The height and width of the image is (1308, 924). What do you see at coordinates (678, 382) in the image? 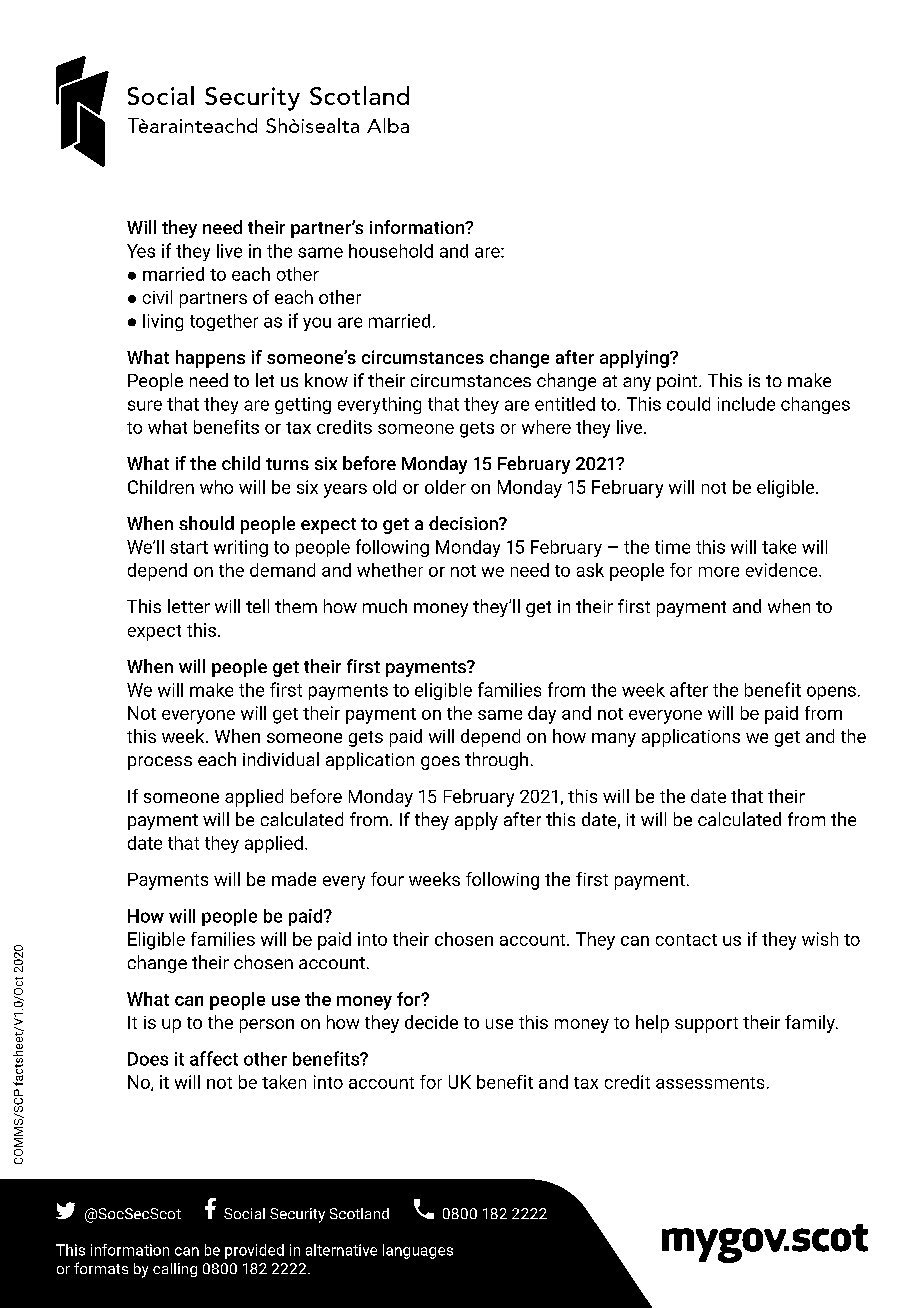
I see `point` at bounding box center [678, 382].
